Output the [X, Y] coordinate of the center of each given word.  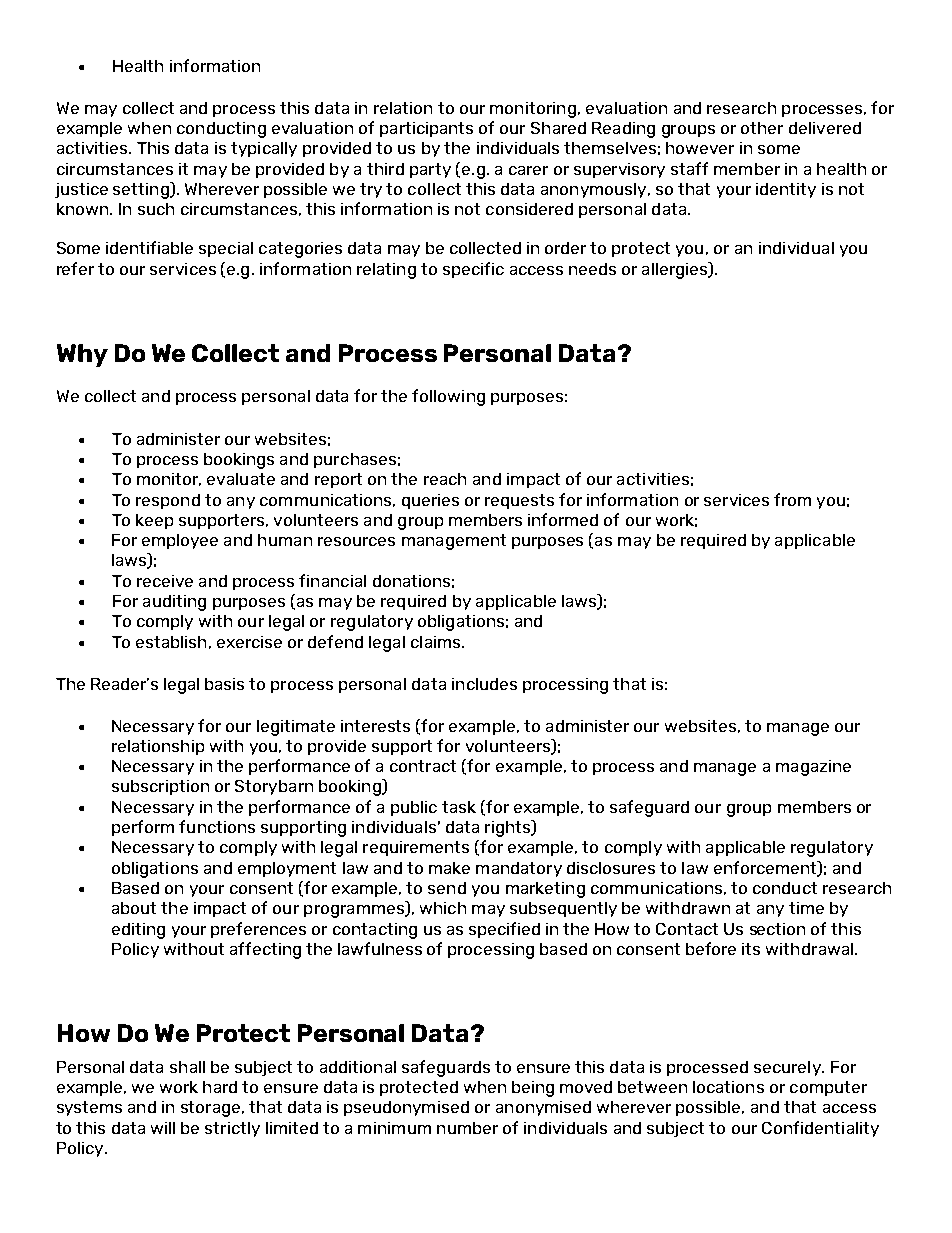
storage [210, 1109]
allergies [676, 270]
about [134, 908]
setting [142, 190]
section [777, 929]
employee [180, 541]
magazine [813, 768]
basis [224, 684]
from [792, 499]
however [700, 148]
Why [82, 355]
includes [484, 684]
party [430, 170]
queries [430, 501]
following [448, 397]
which [443, 908]
